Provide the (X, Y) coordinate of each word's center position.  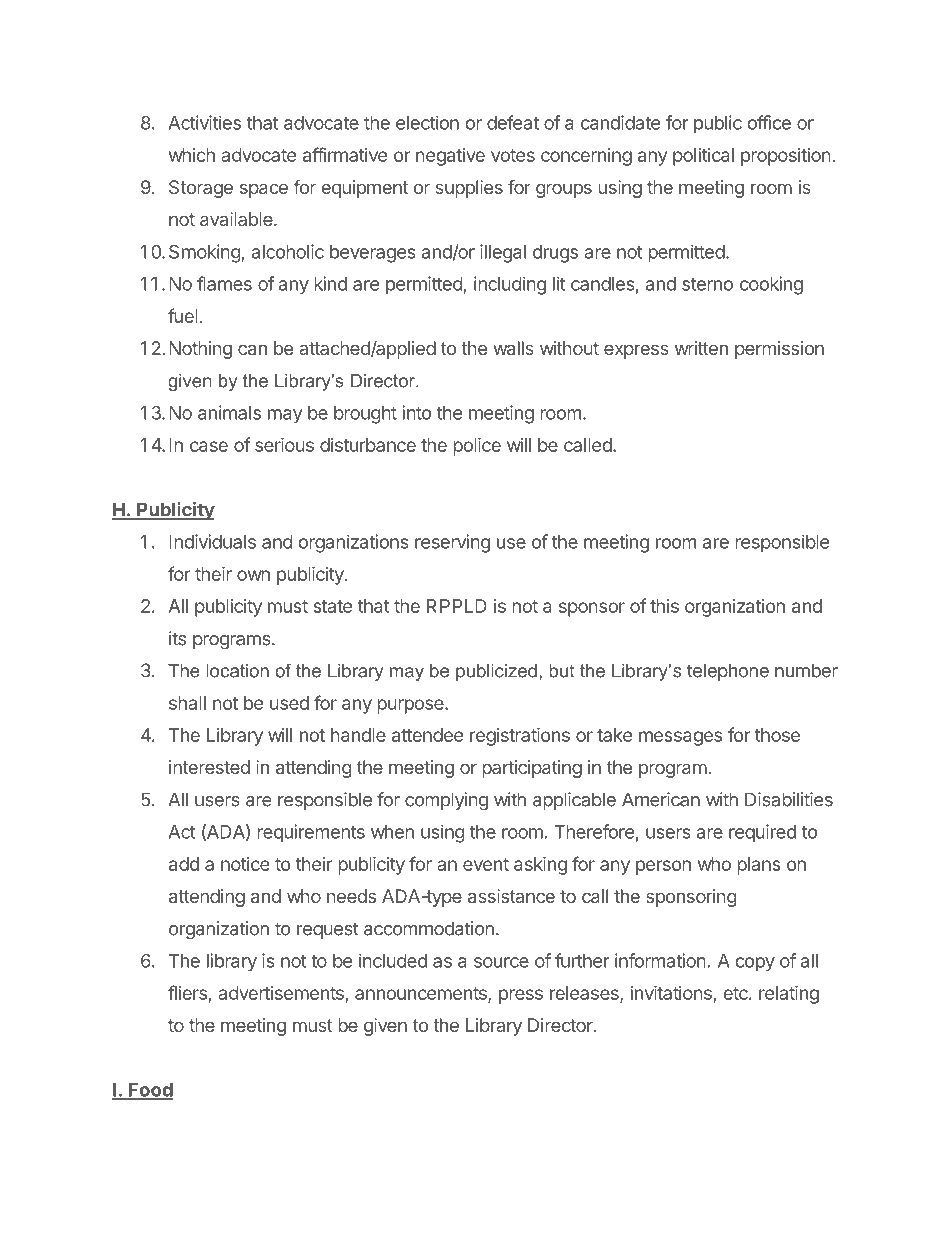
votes (513, 155)
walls (513, 348)
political (703, 157)
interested (209, 767)
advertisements (281, 993)
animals (229, 412)
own (253, 575)
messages (680, 738)
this (664, 606)
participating (532, 769)
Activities (205, 122)
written (701, 348)
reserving (452, 543)
